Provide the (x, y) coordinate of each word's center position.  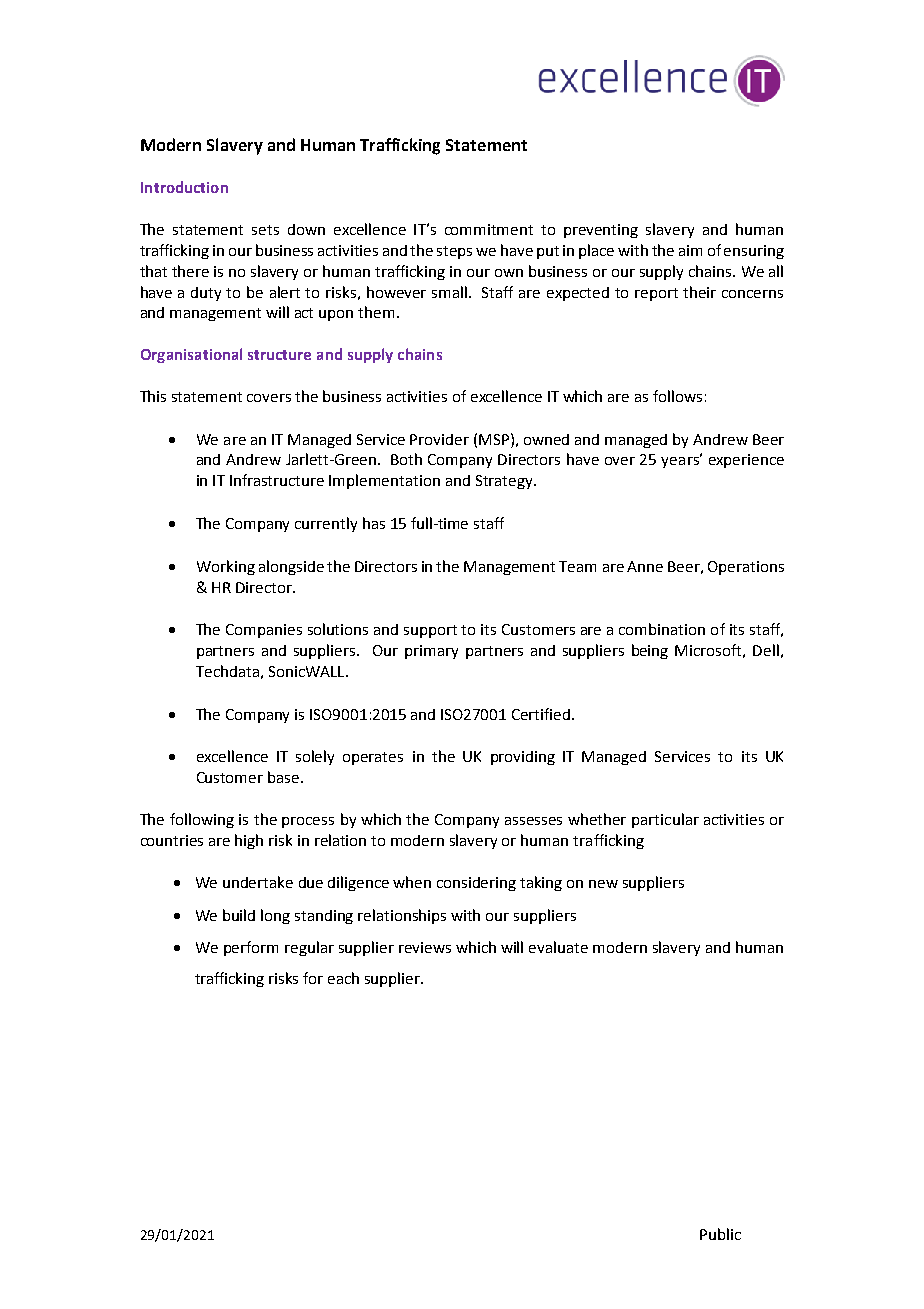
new (603, 884)
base (283, 777)
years (681, 461)
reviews (425, 947)
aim (690, 250)
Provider (439, 439)
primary (431, 652)
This (153, 396)
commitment (489, 229)
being (650, 651)
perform (251, 948)
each (343, 978)
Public (720, 1234)
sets (265, 230)
